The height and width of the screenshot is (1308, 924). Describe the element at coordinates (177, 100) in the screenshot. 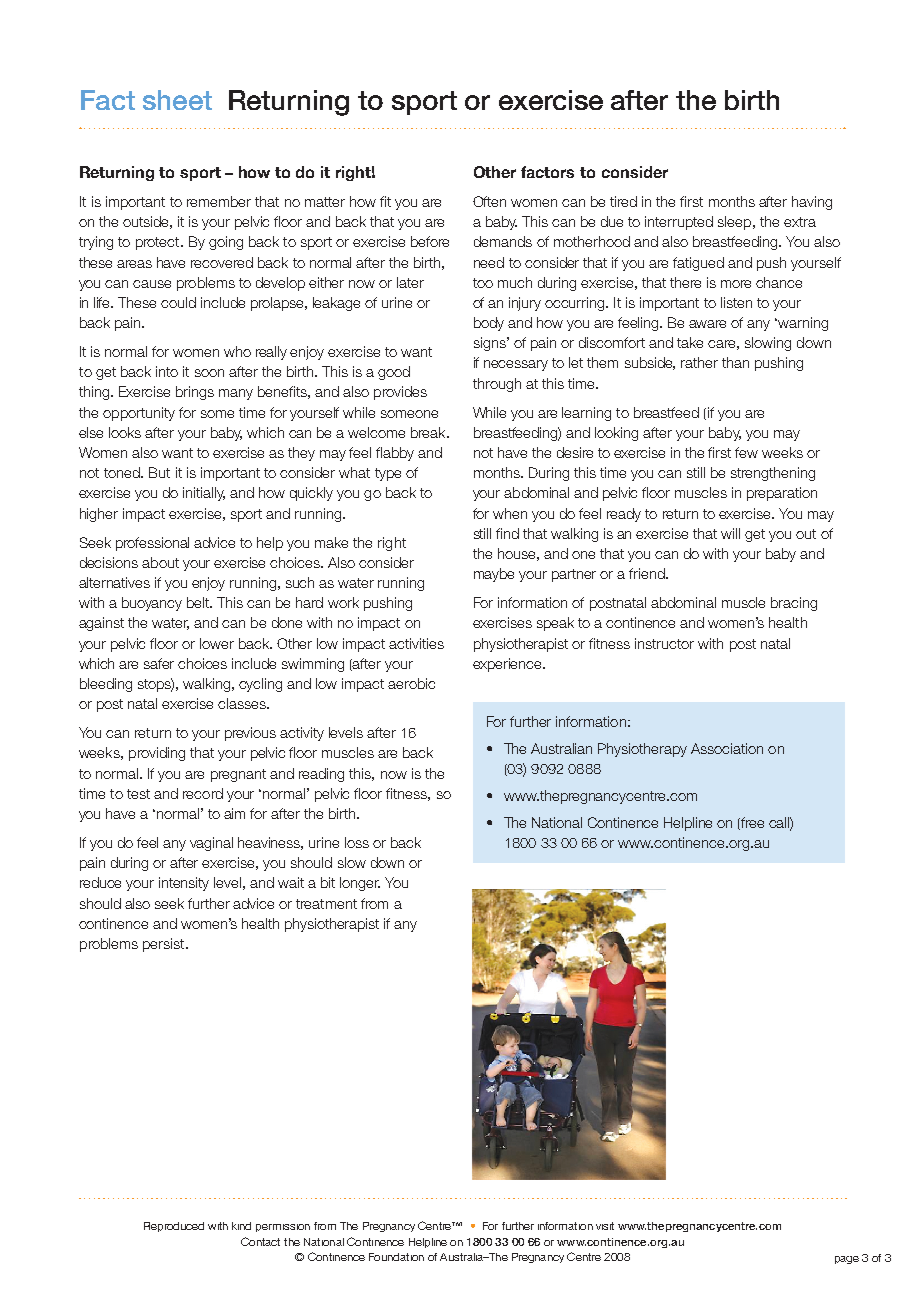

I see `sheet` at that location.
